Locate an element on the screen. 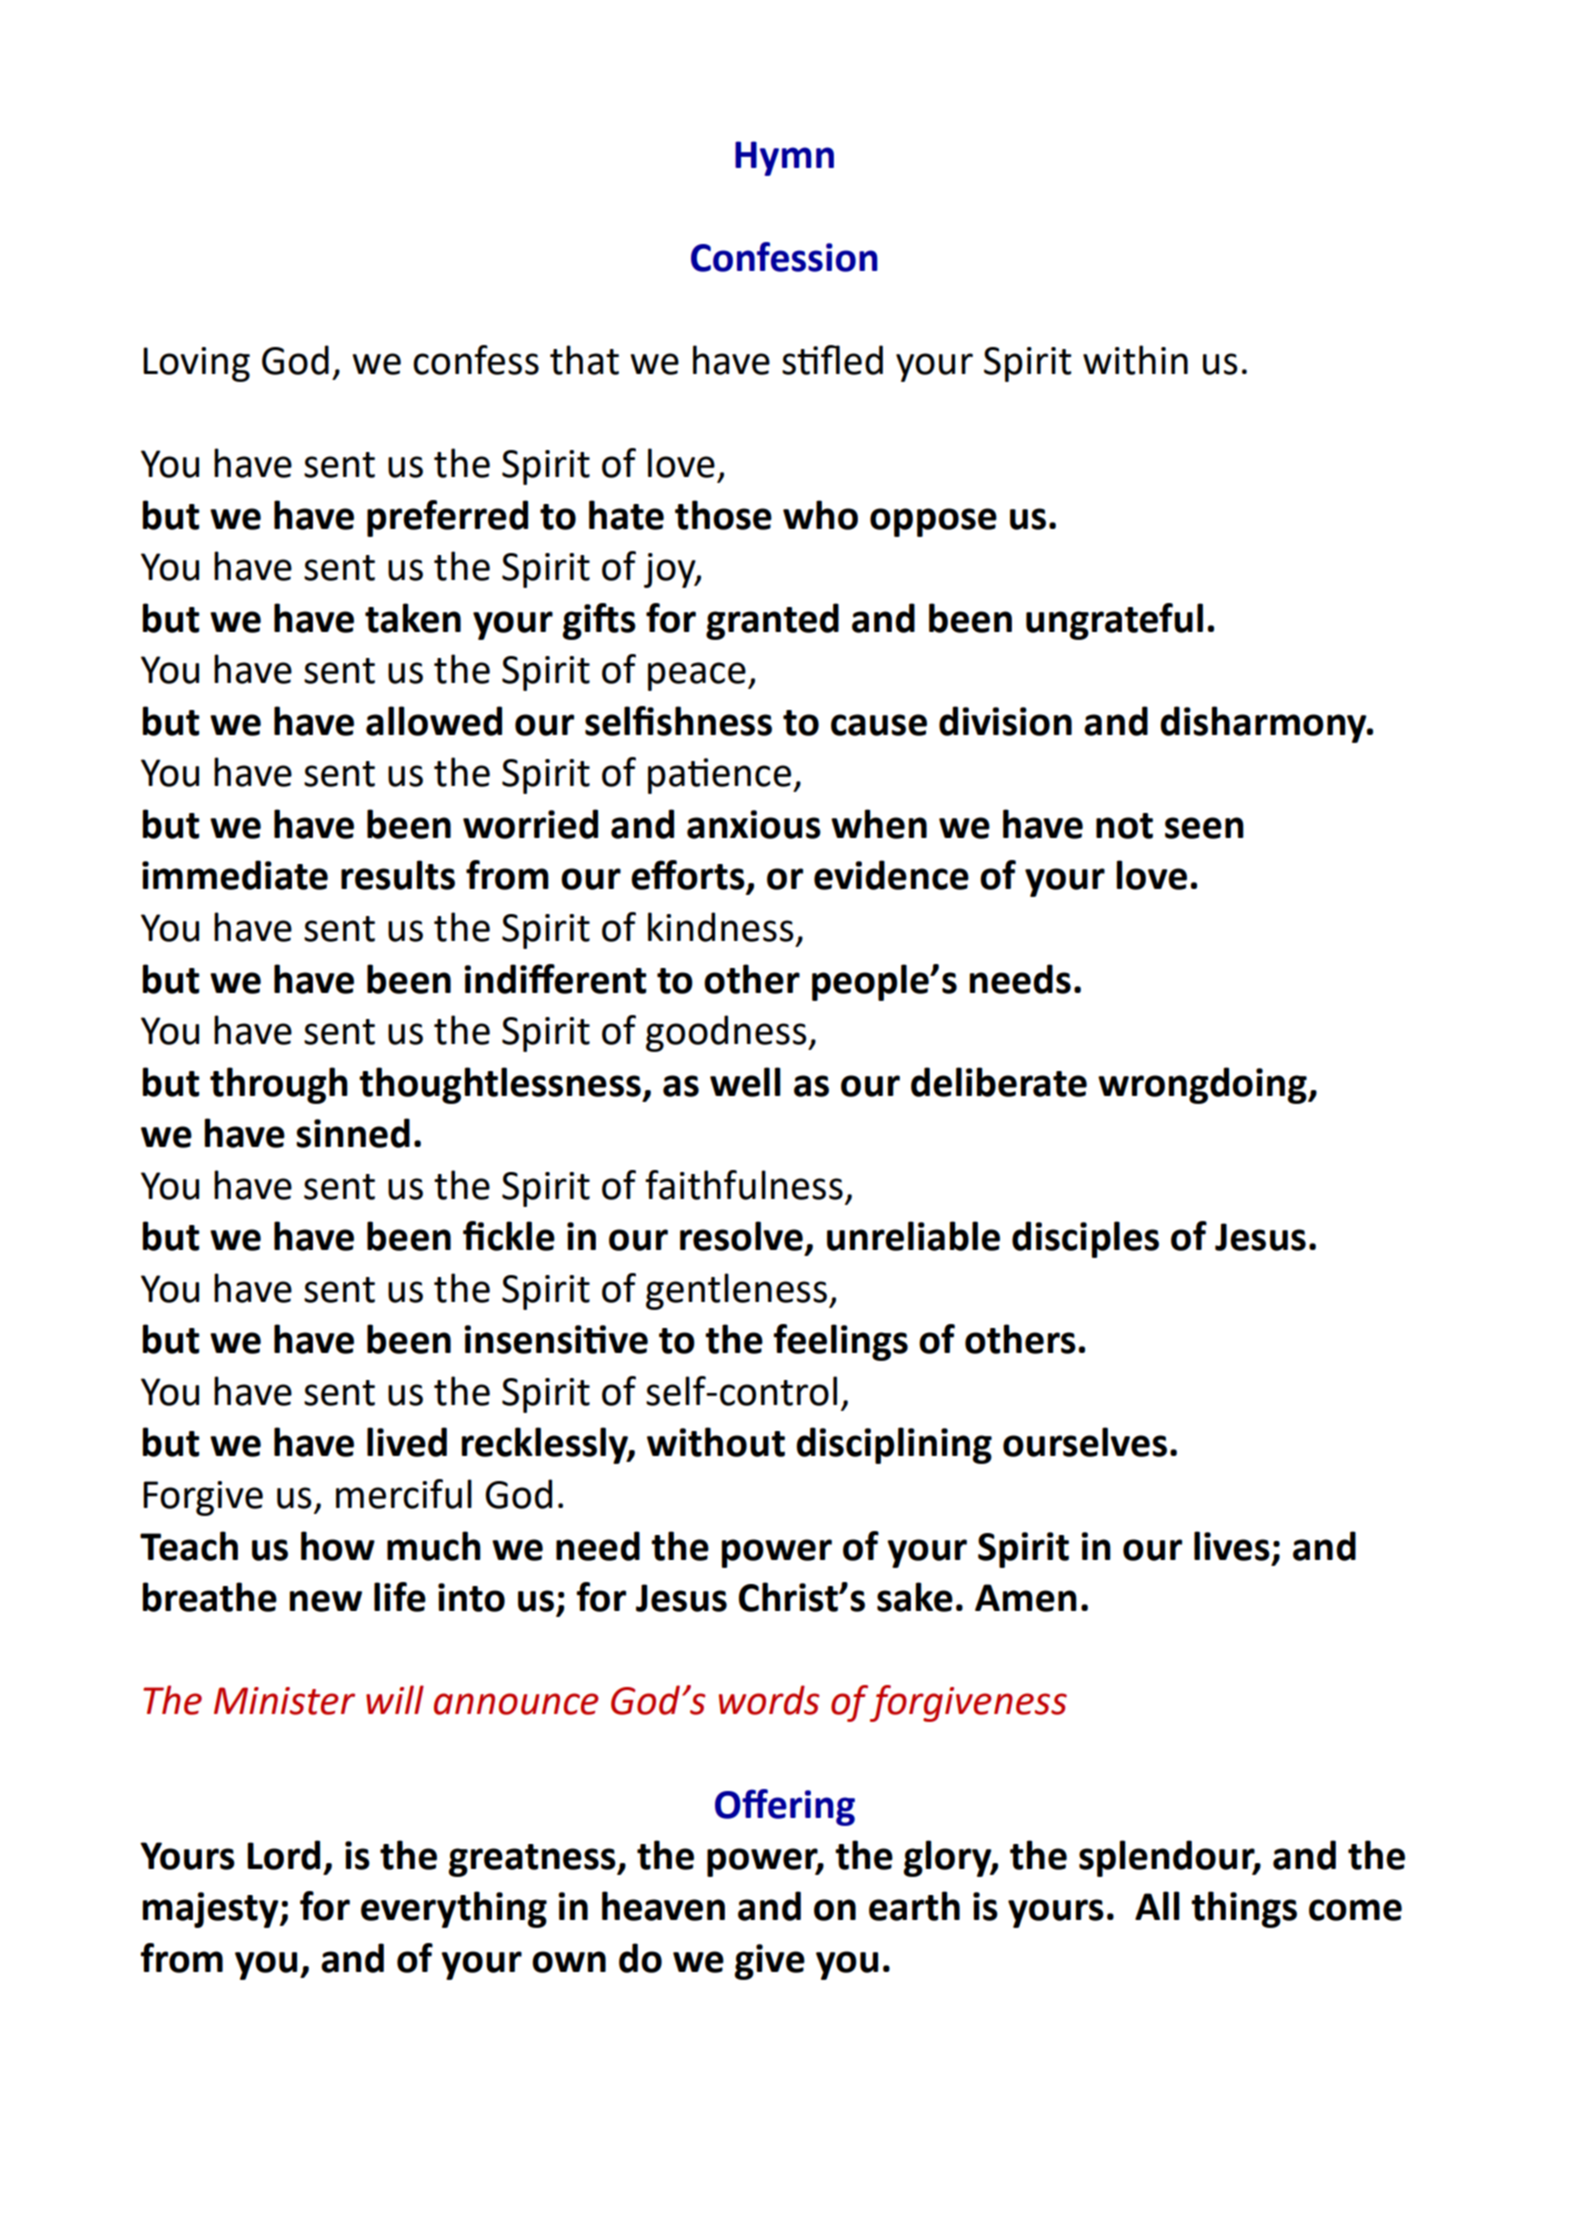 The image size is (1571, 2222). through is located at coordinates (279, 1085).
